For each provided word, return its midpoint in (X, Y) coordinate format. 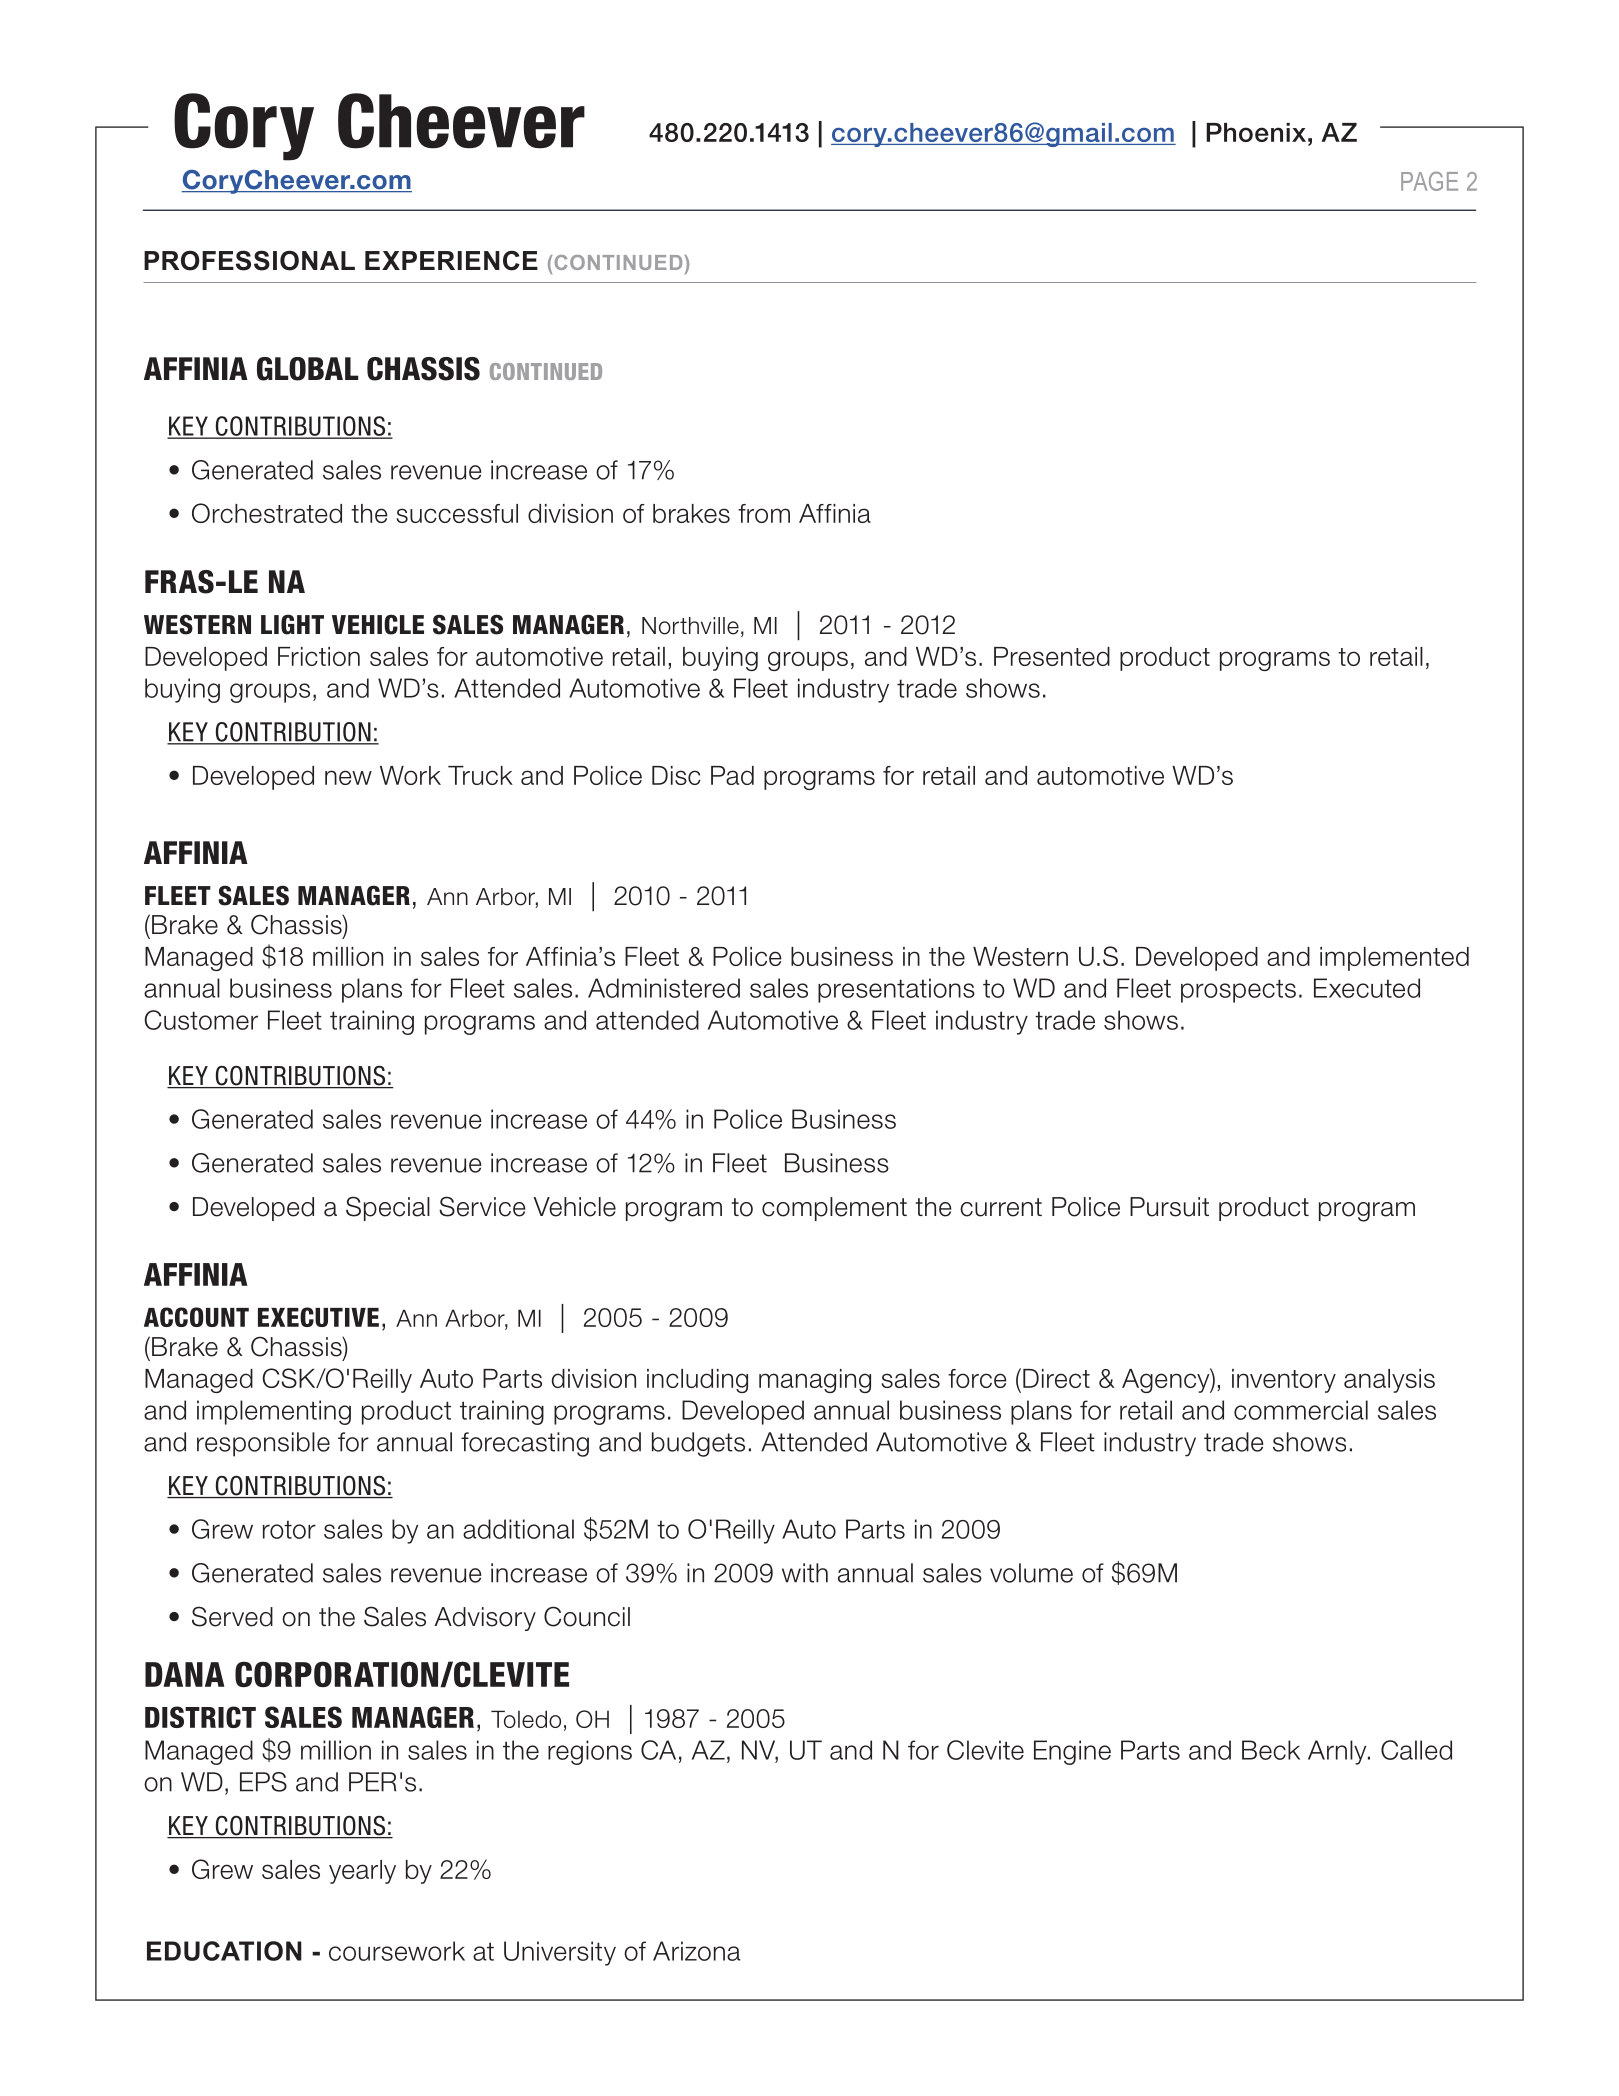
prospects (1238, 991)
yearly (362, 1872)
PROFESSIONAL (249, 260)
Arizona (697, 1951)
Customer (201, 1020)
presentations (896, 990)
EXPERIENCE (451, 260)
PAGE (1429, 181)
